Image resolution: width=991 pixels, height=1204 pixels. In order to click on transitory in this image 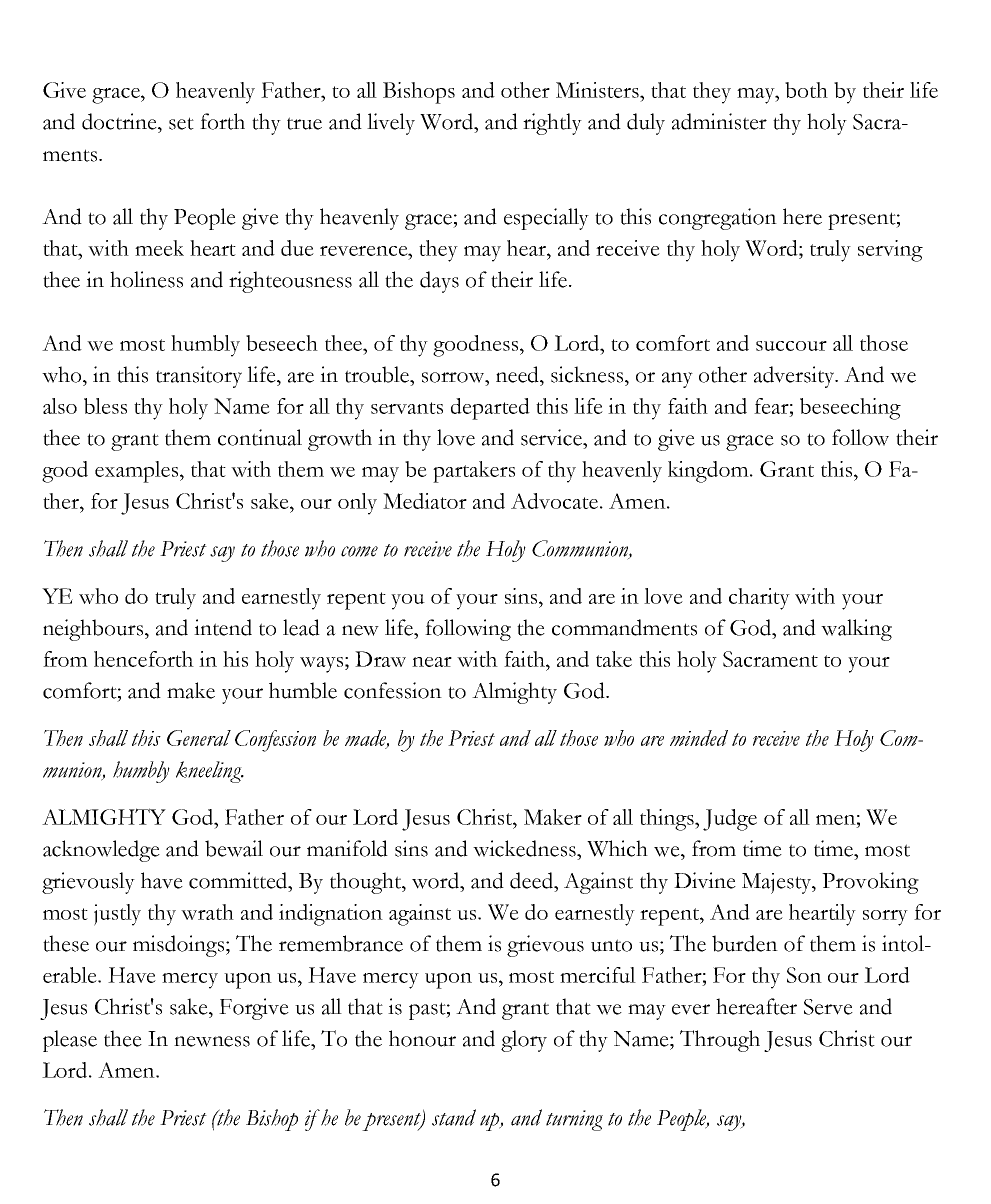, I will do `click(199, 377)`.
